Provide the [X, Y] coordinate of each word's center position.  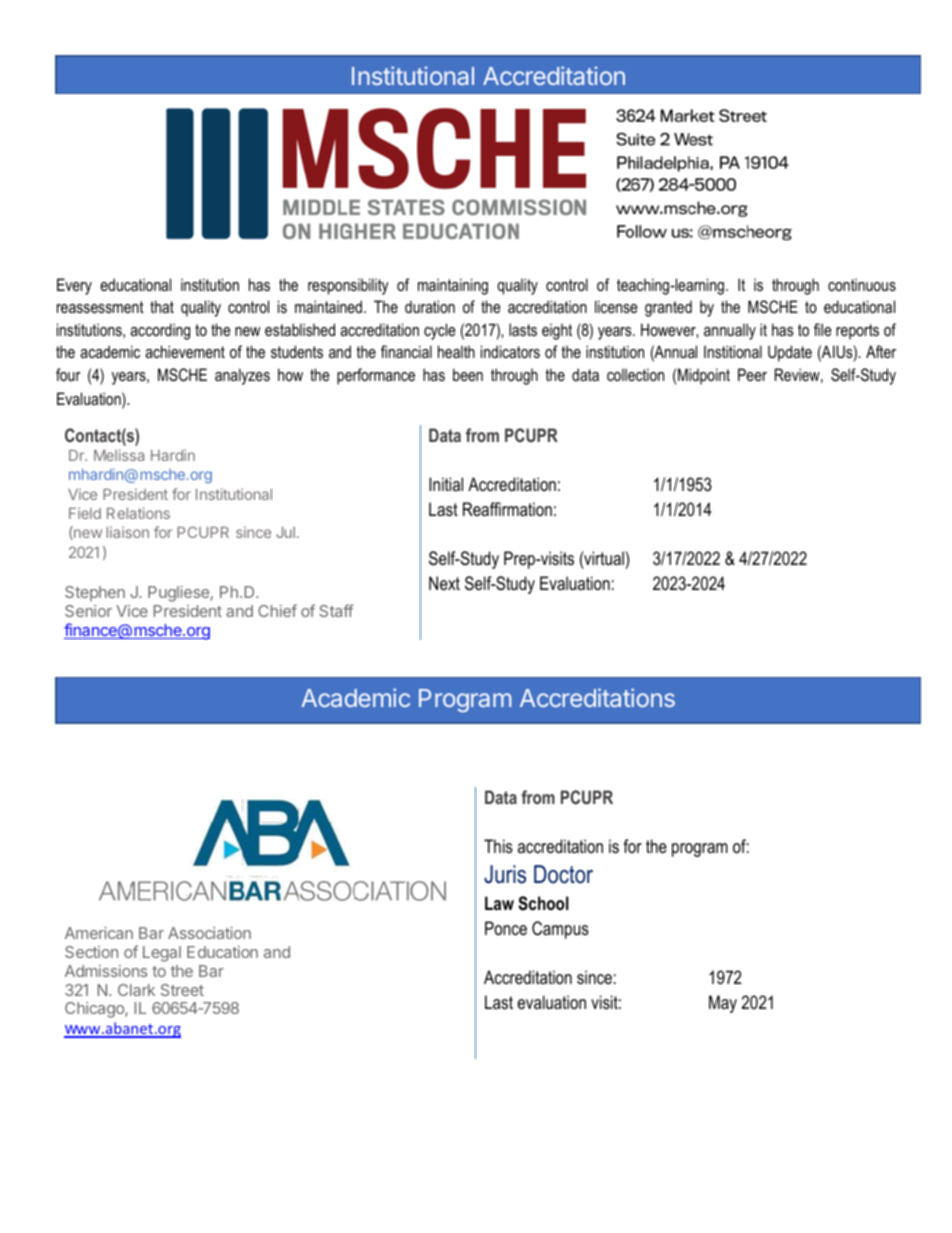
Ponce [506, 928]
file [823, 329]
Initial [446, 484]
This [498, 846]
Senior [88, 611]
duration [430, 306]
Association [209, 933]
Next [444, 583]
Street [182, 990]
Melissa [119, 455]
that [162, 306]
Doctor [563, 874]
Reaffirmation [507, 509]
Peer [752, 374]
